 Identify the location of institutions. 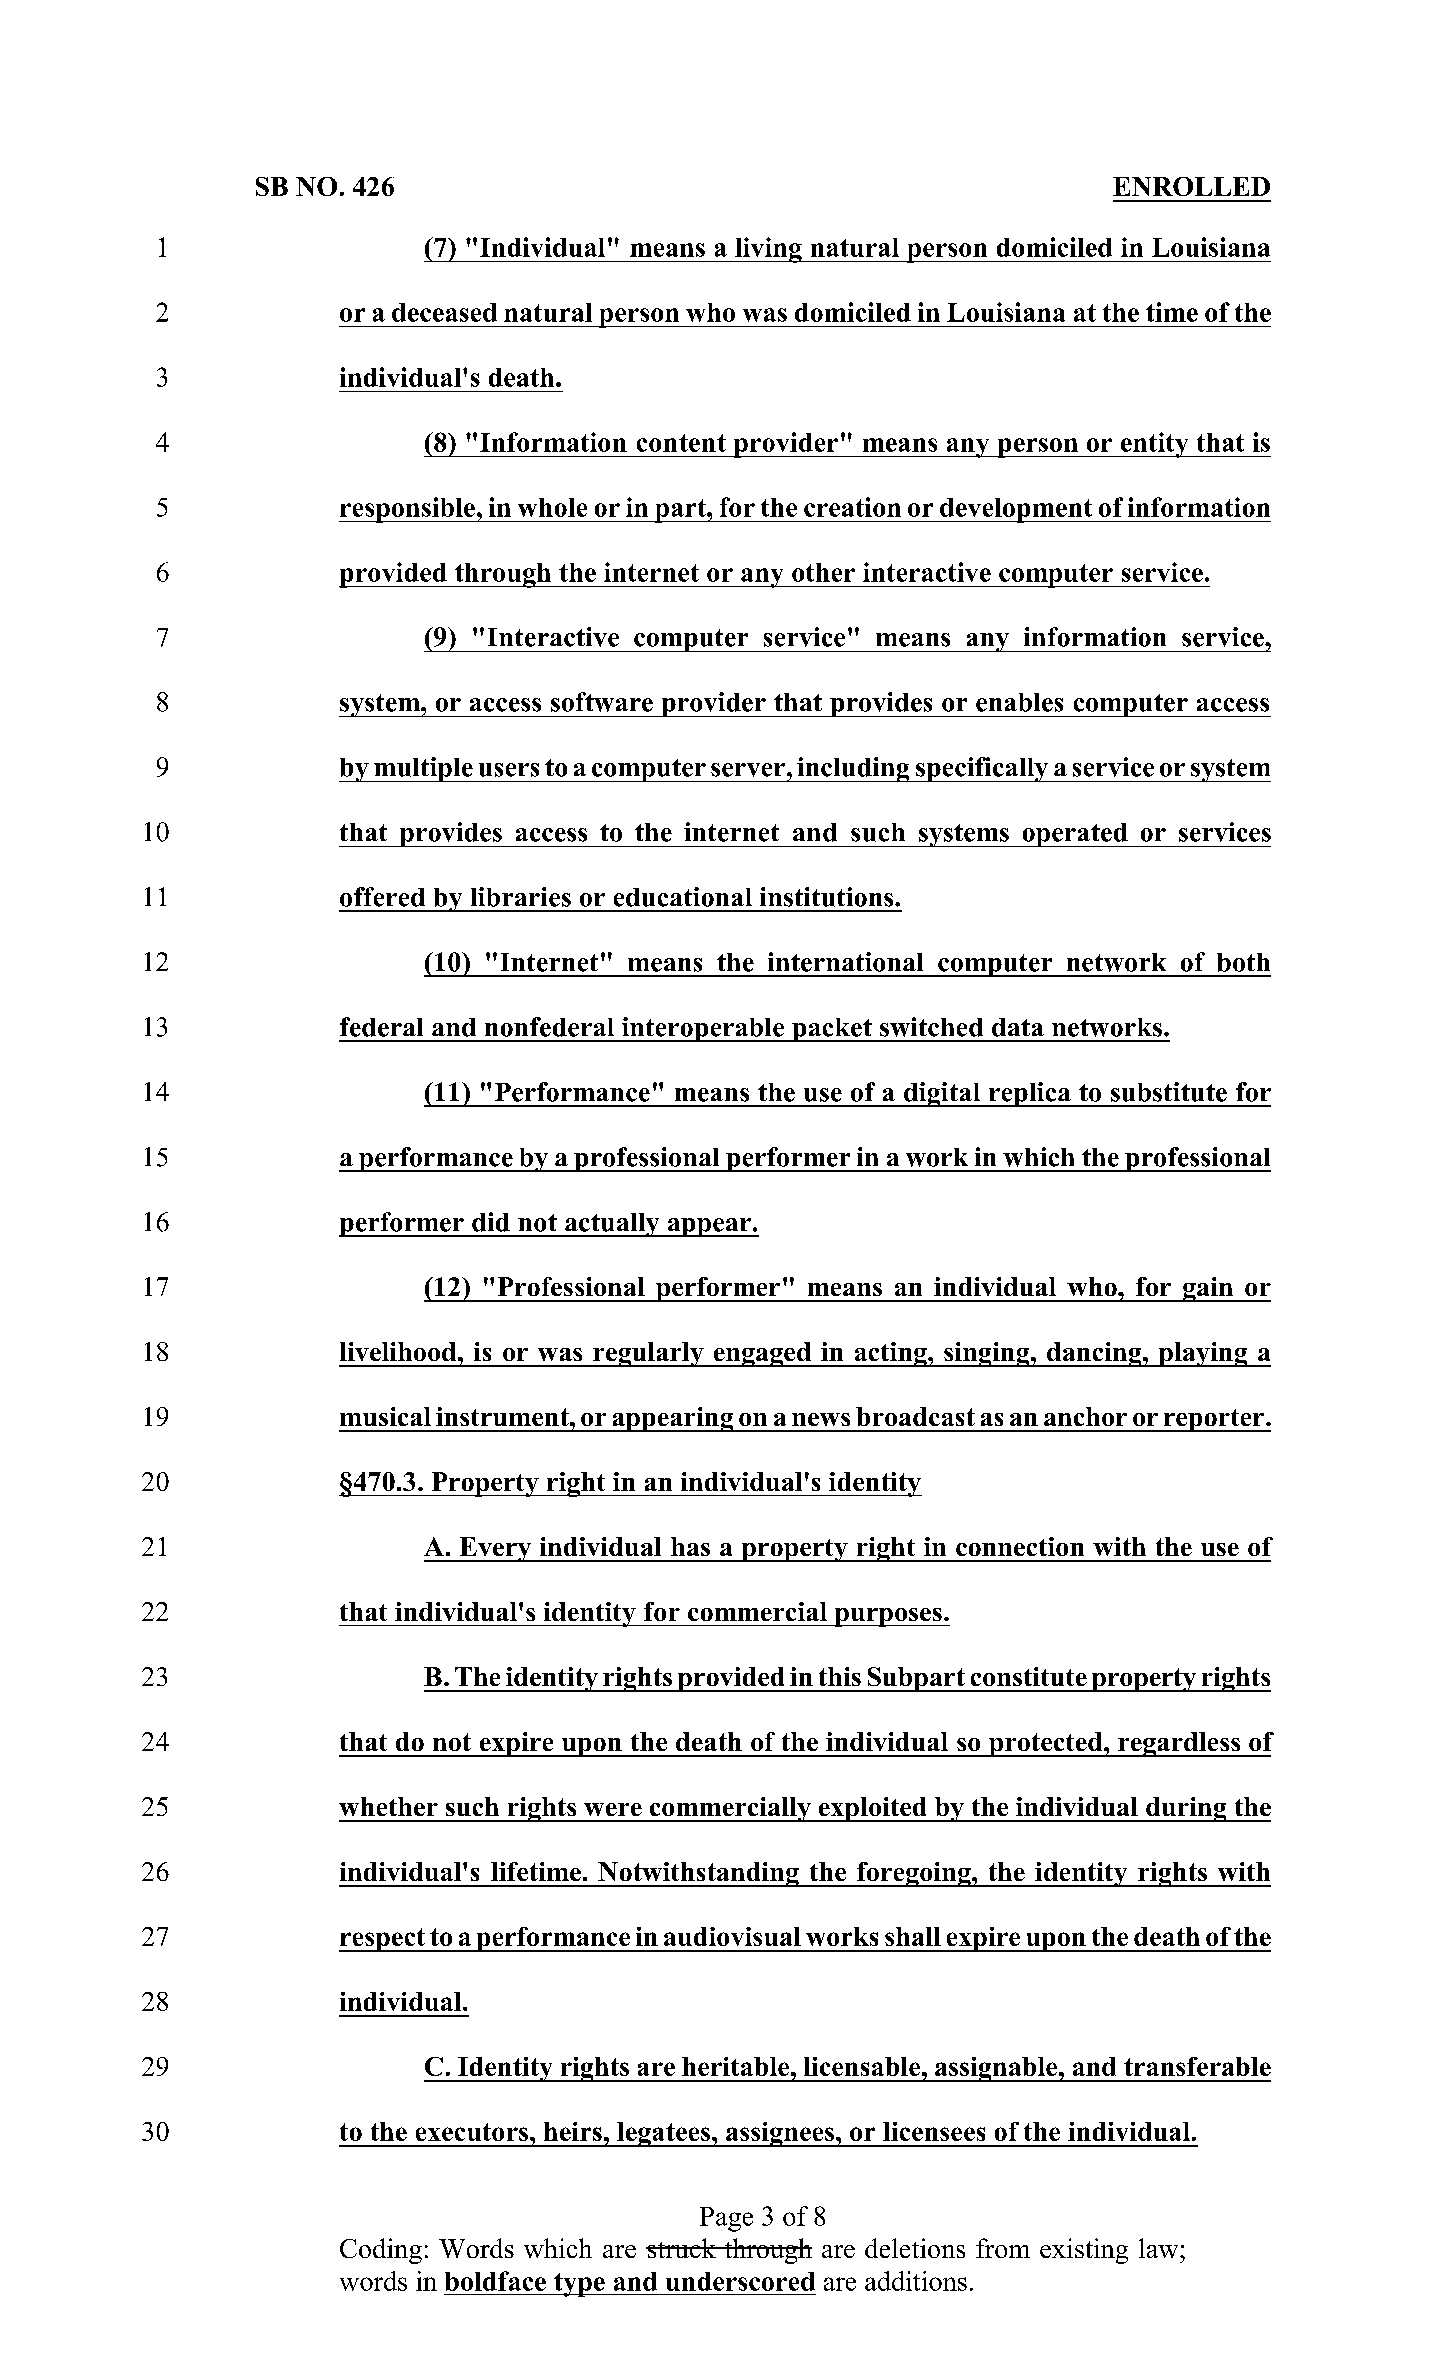
(828, 897).
